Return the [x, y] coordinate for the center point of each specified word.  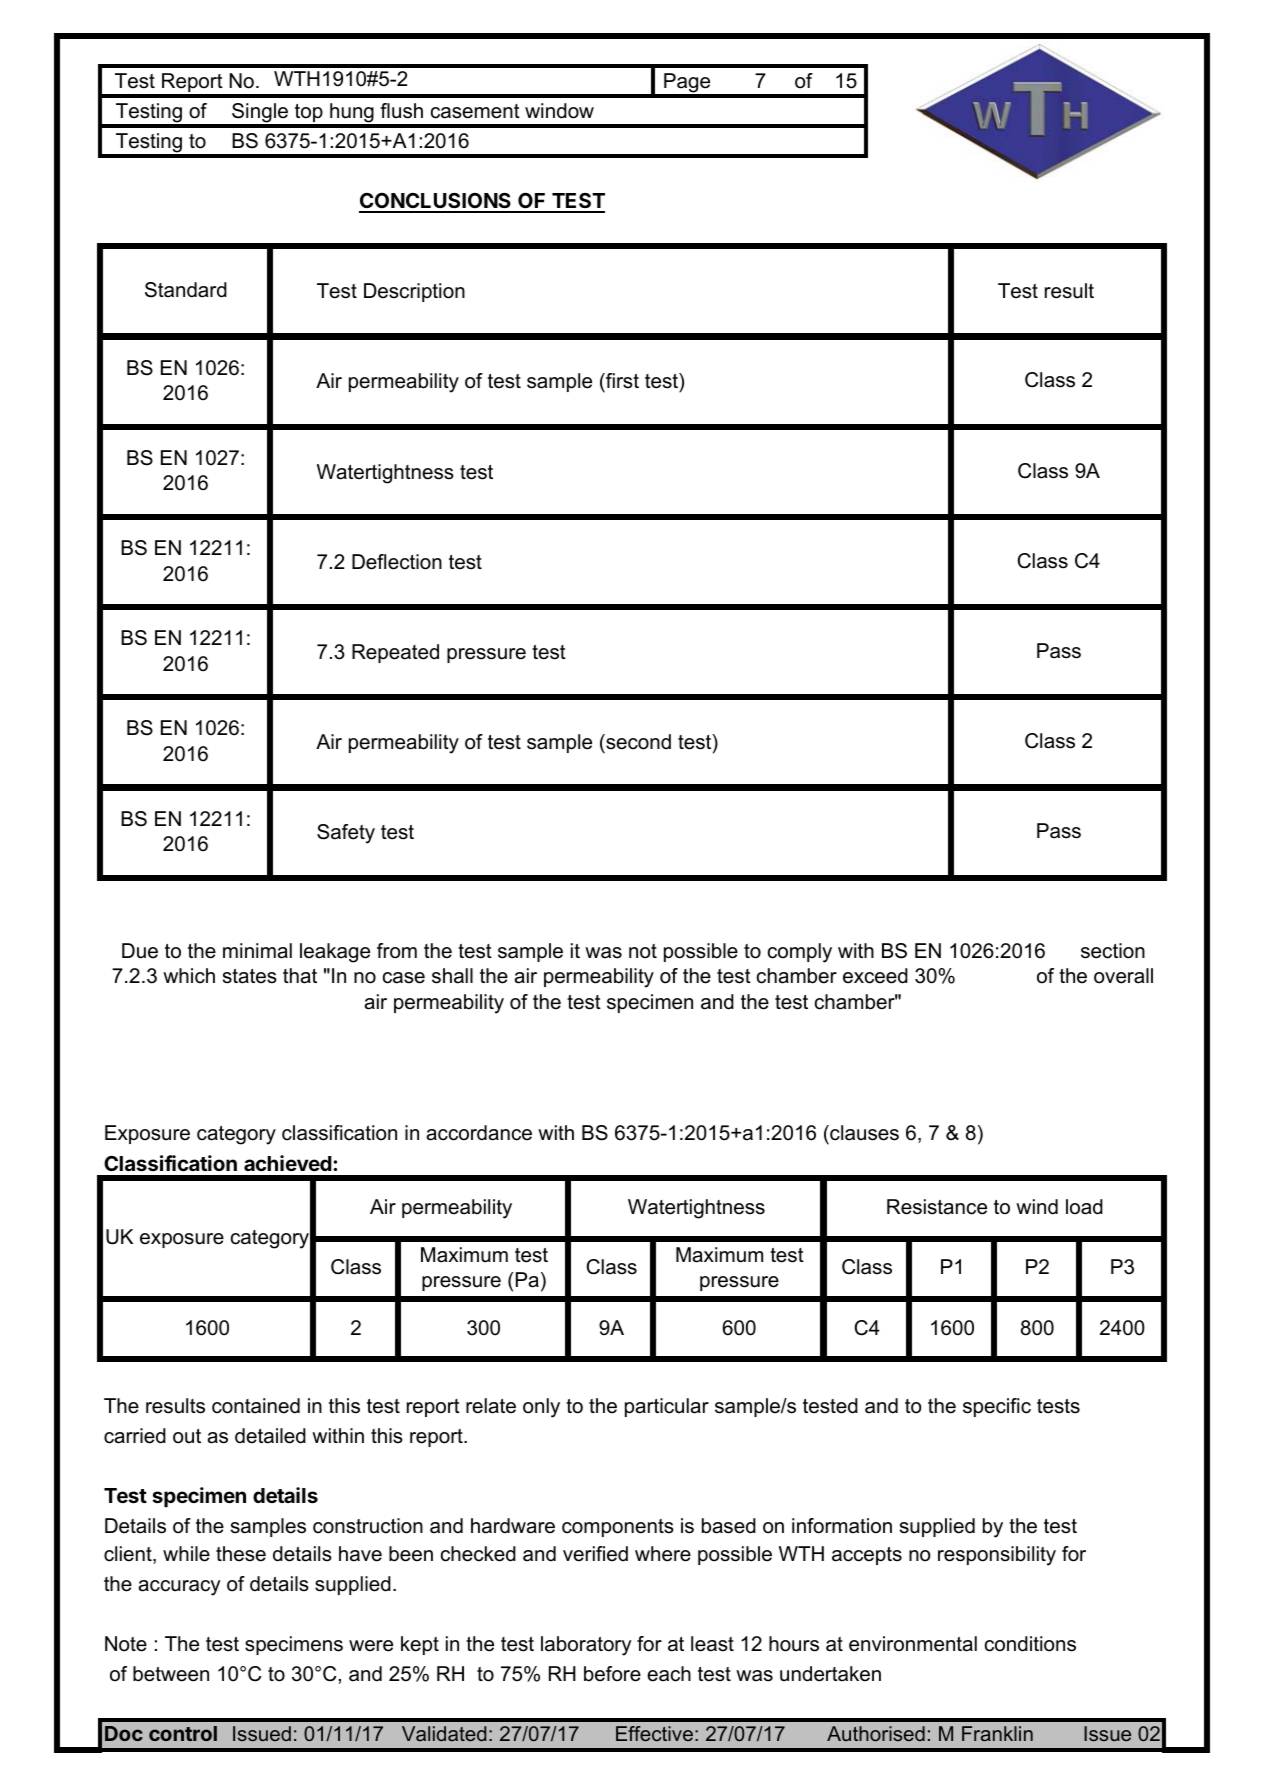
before [612, 1674]
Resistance [937, 1207]
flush [401, 111]
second [637, 742]
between [171, 1674]
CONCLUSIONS [436, 202]
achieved [288, 1163]
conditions [1030, 1644]
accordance [479, 1133]
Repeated [395, 653]
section [1113, 951]
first [621, 382]
